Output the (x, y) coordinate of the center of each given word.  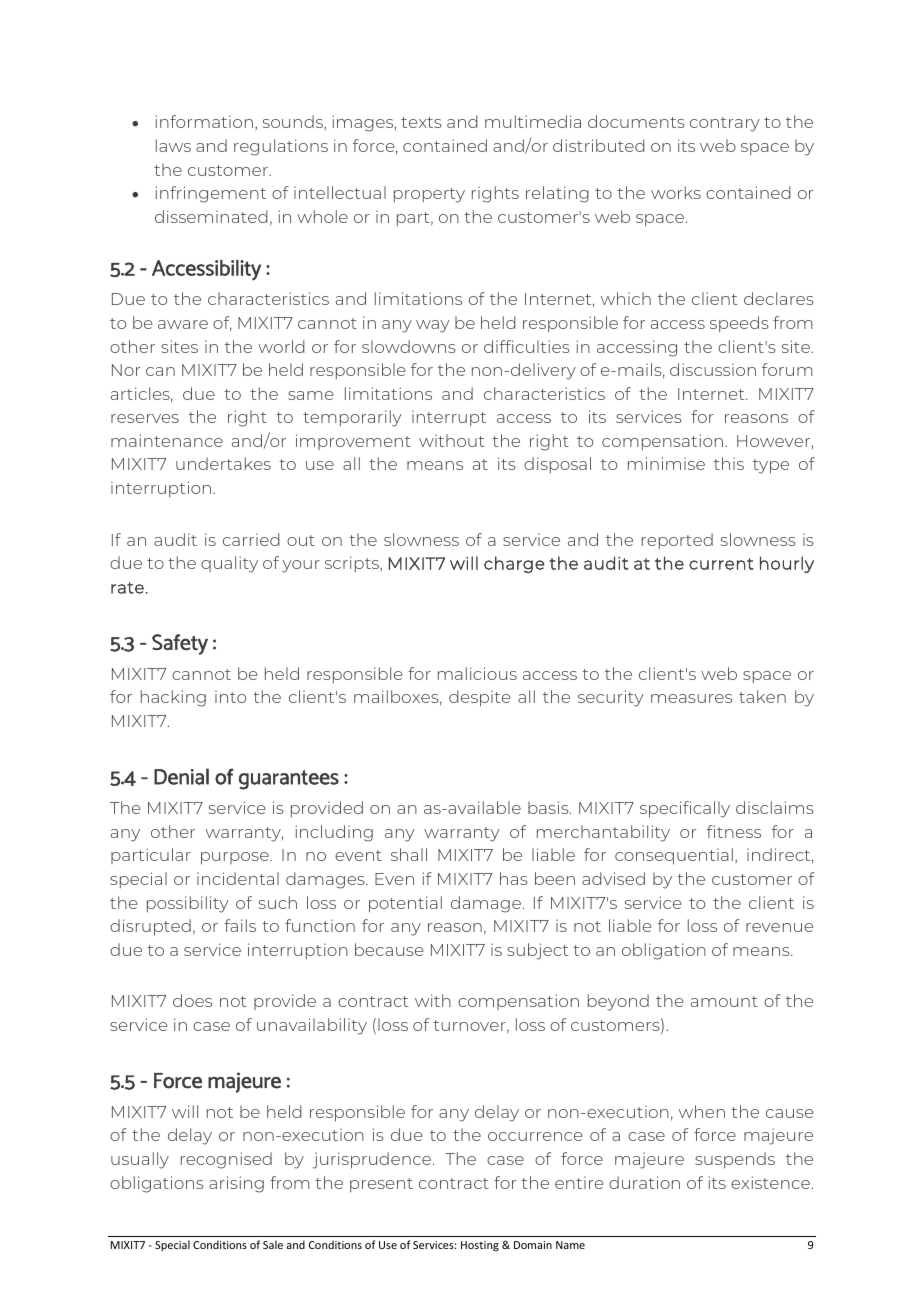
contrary (725, 124)
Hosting (480, 1246)
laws (173, 145)
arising (236, 1184)
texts (421, 122)
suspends (735, 1160)
